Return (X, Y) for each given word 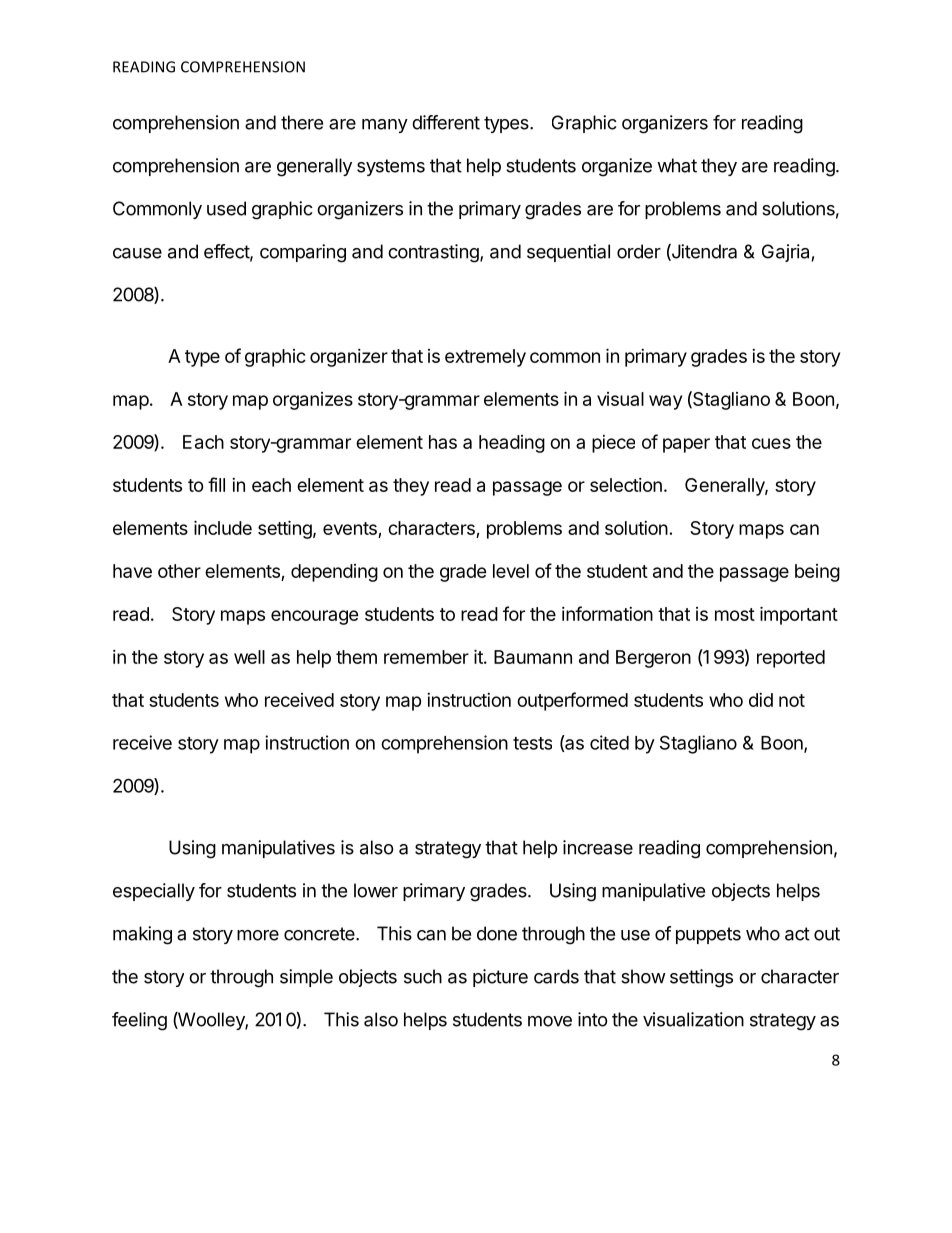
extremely (485, 358)
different (446, 122)
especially (154, 892)
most (735, 614)
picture (500, 978)
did (761, 700)
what (677, 165)
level (511, 571)
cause (137, 253)
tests (532, 743)
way (665, 402)
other (179, 571)
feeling (139, 1021)
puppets (708, 935)
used (226, 208)
